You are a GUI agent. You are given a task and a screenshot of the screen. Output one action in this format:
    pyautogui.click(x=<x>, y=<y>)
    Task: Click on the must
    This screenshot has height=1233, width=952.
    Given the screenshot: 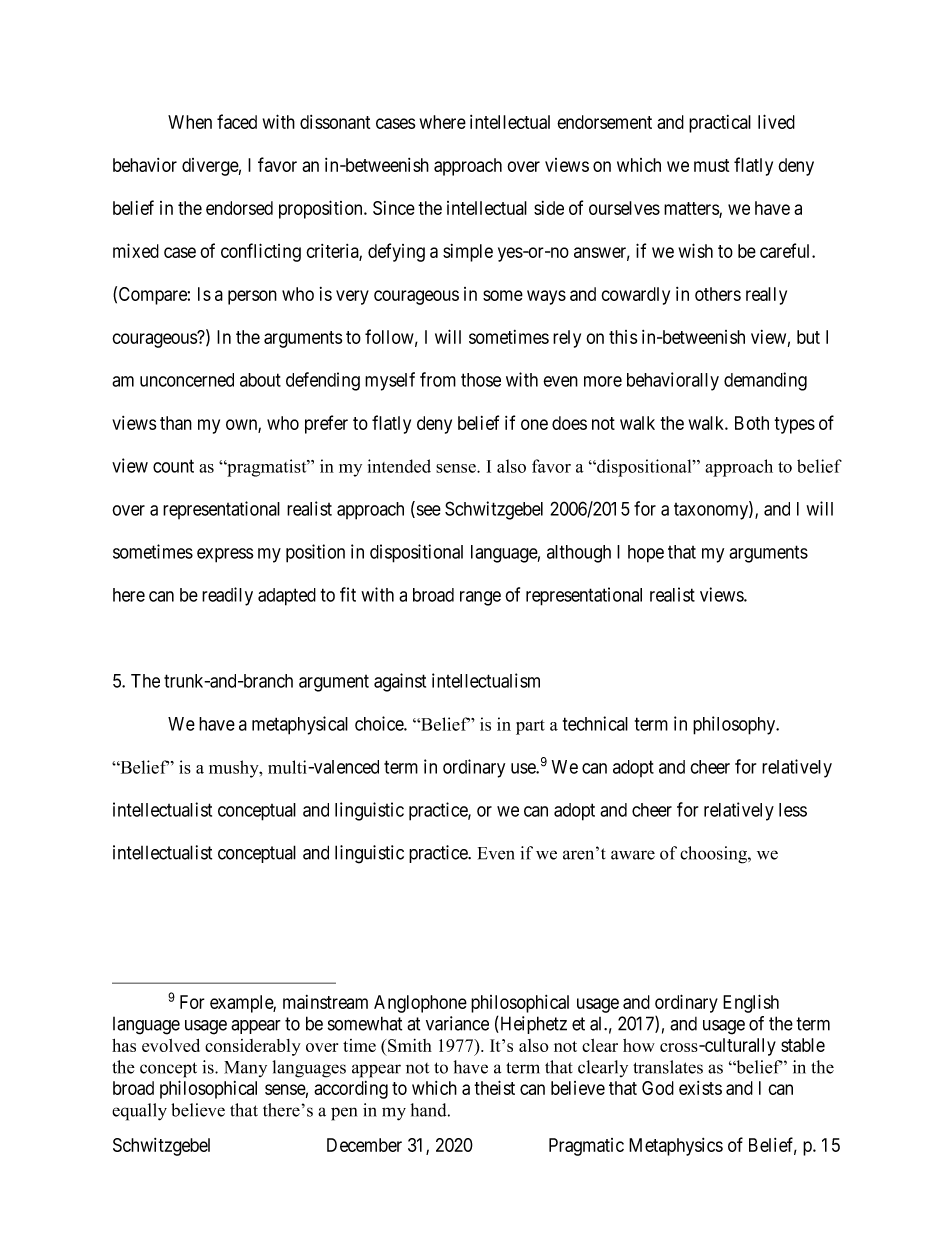 What is the action you would take?
    pyautogui.click(x=711, y=165)
